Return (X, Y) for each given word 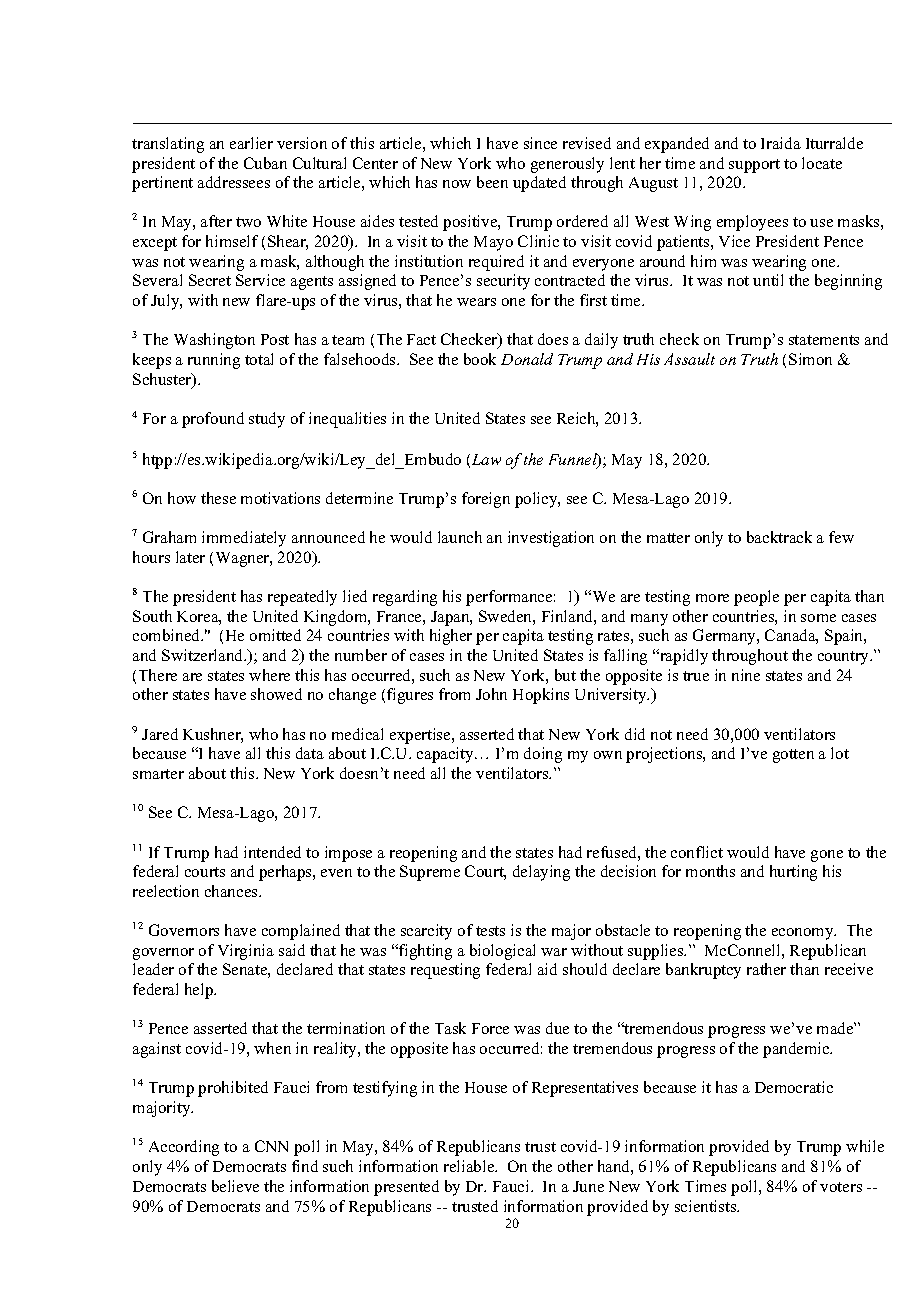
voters (841, 1187)
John (491, 694)
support (754, 166)
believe (235, 1186)
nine (746, 675)
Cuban (265, 163)
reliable (470, 1166)
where (269, 675)
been (492, 182)
